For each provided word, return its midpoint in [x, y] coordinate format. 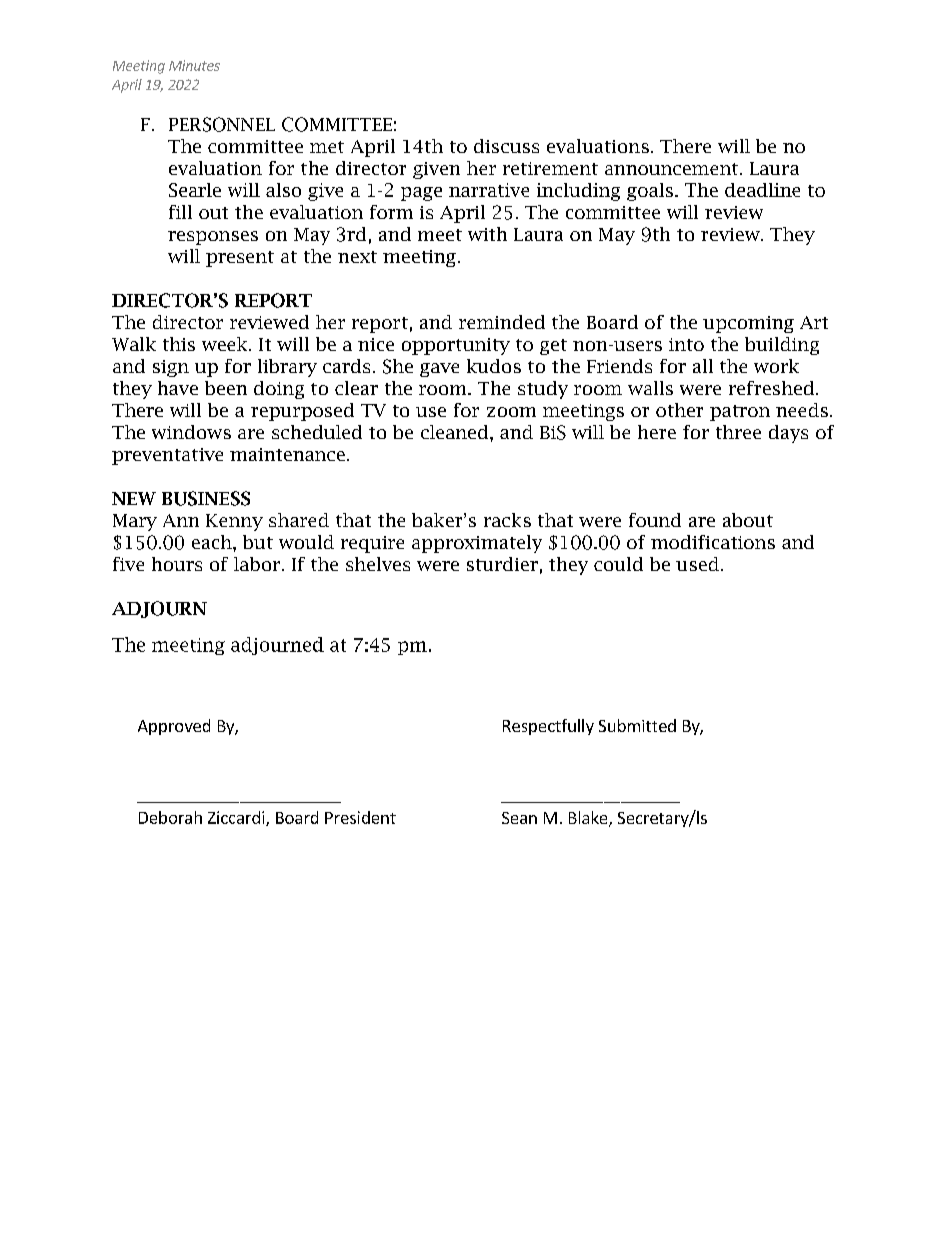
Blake [589, 819]
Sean [519, 818]
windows [191, 432]
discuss [506, 146]
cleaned [456, 432]
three [738, 432]
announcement [671, 169]
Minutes [194, 65]
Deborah [170, 817]
